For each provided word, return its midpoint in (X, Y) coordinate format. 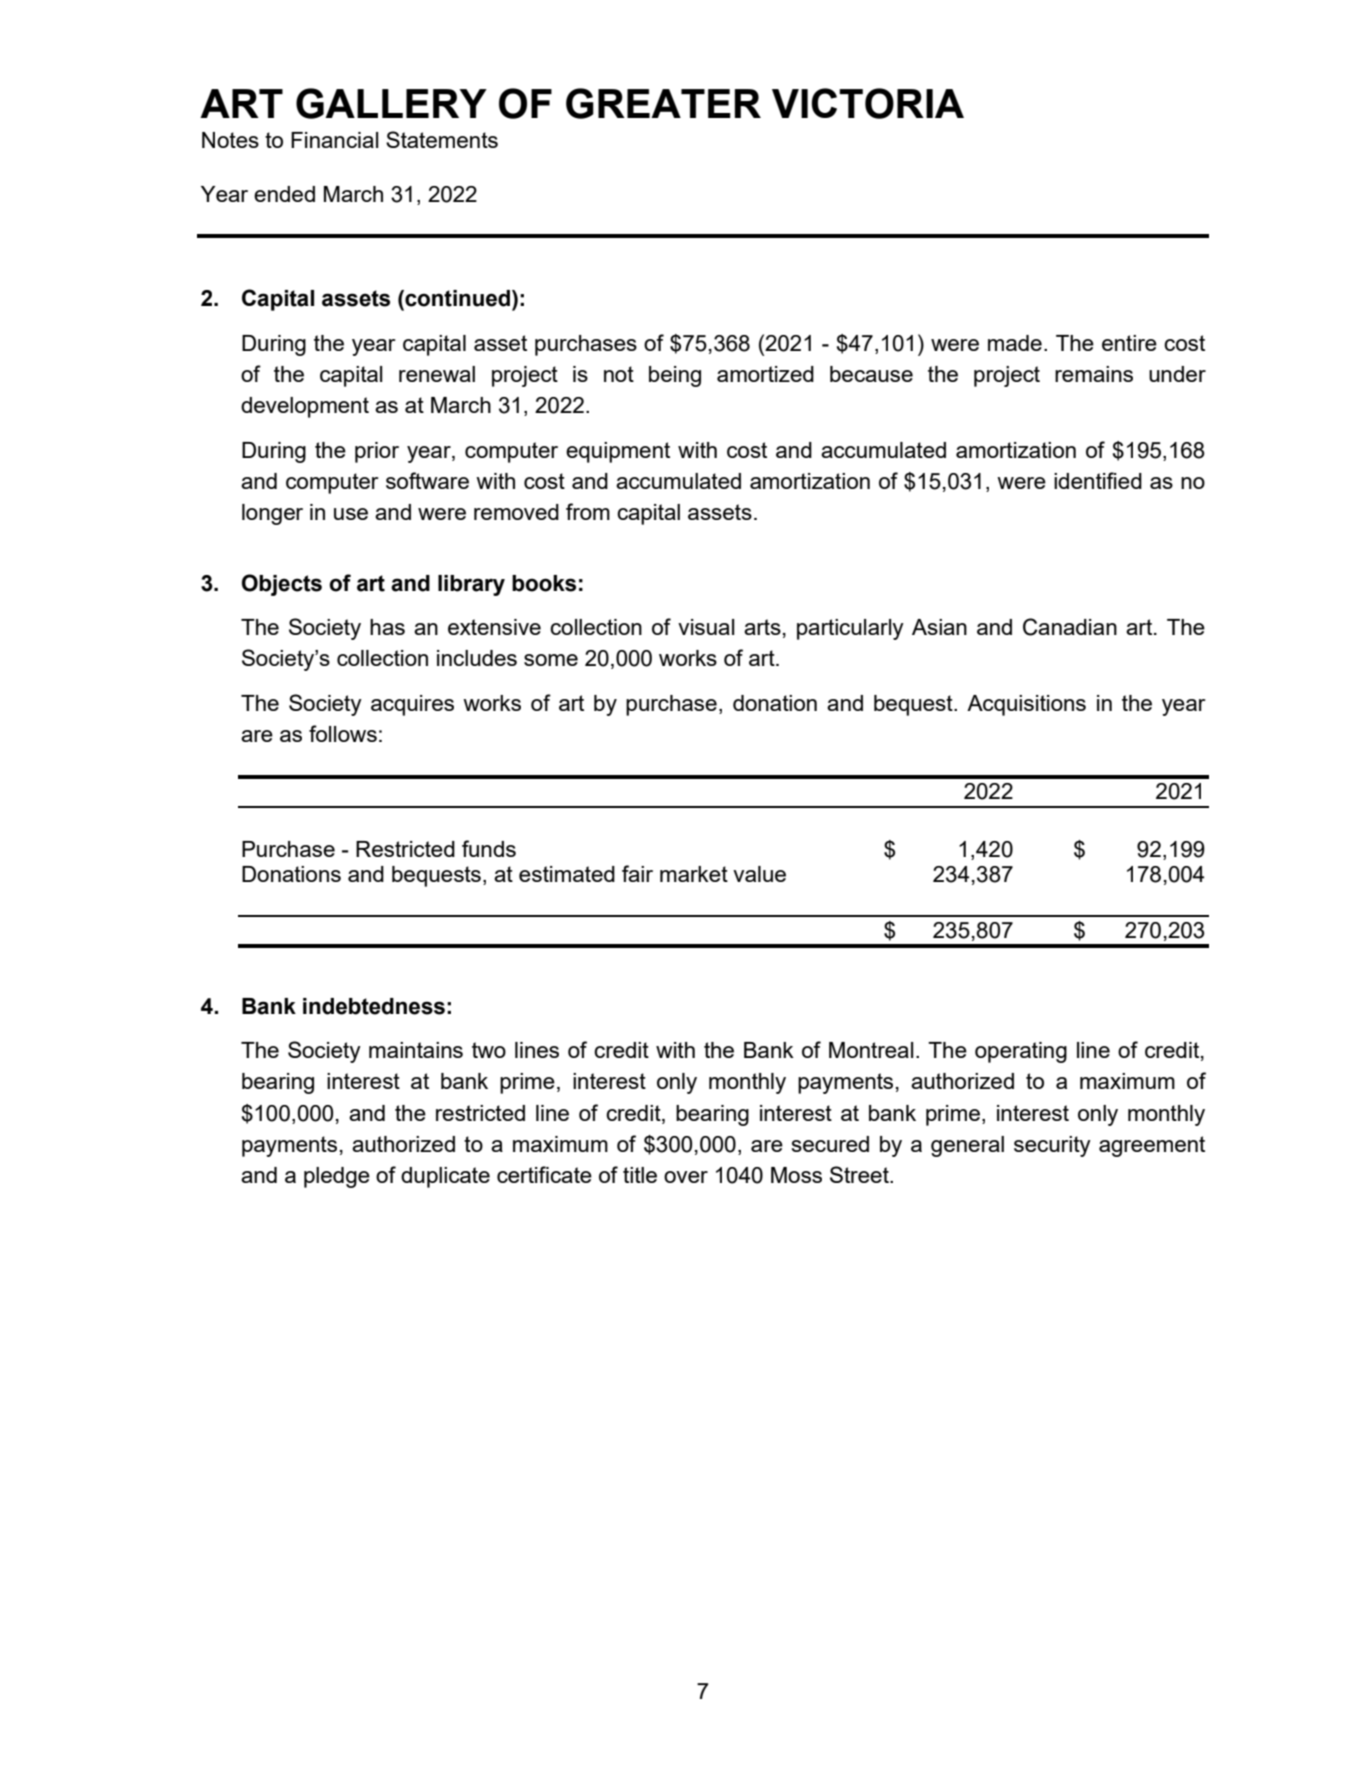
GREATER (663, 103)
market (694, 874)
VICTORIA (868, 103)
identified (1098, 480)
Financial (334, 140)
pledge (337, 1177)
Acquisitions (1026, 705)
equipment (618, 452)
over (686, 1177)
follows (343, 733)
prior (377, 452)
